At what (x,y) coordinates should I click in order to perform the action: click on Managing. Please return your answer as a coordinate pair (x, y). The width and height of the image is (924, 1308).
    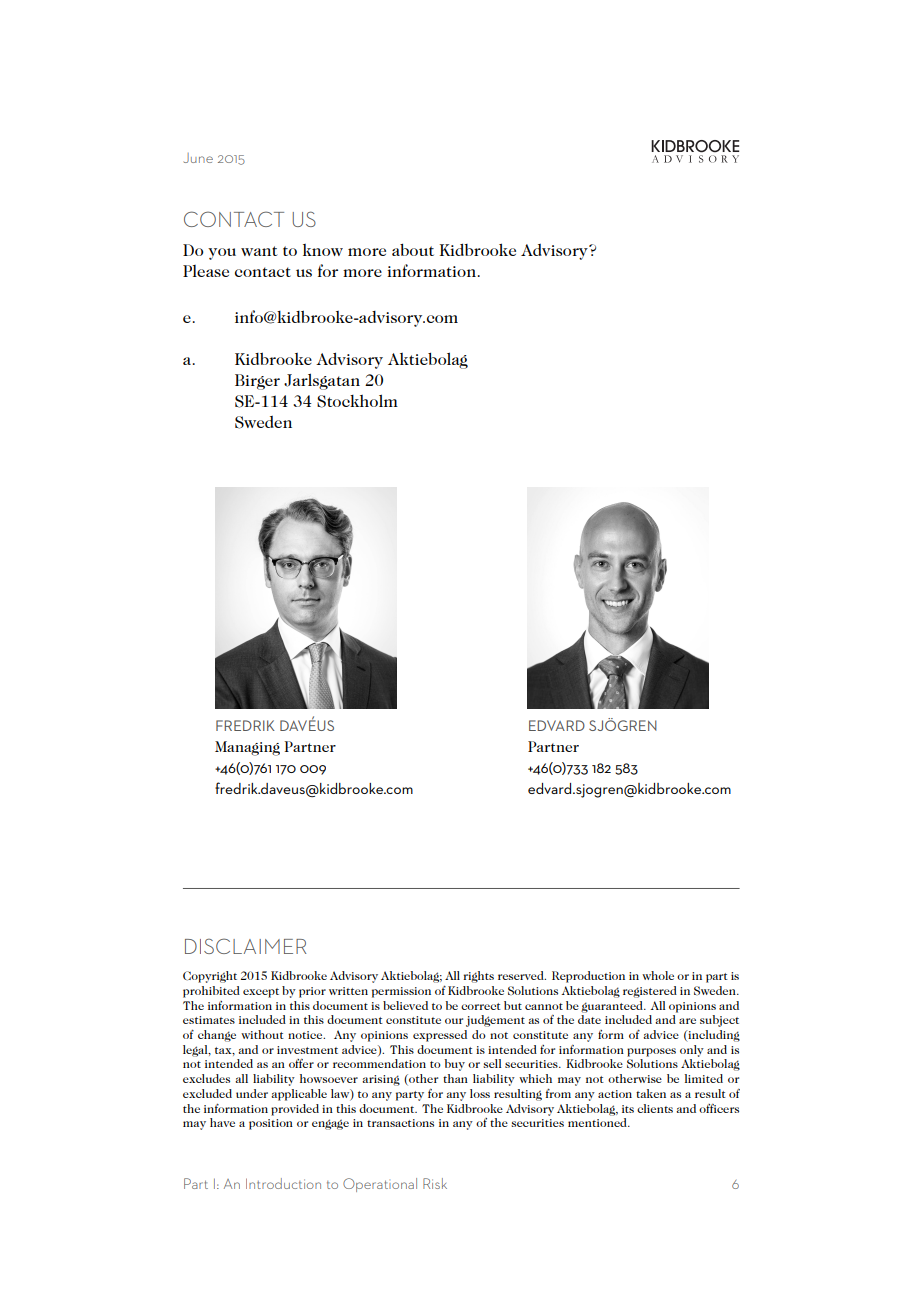
    Looking at the image, I should click on (247, 748).
